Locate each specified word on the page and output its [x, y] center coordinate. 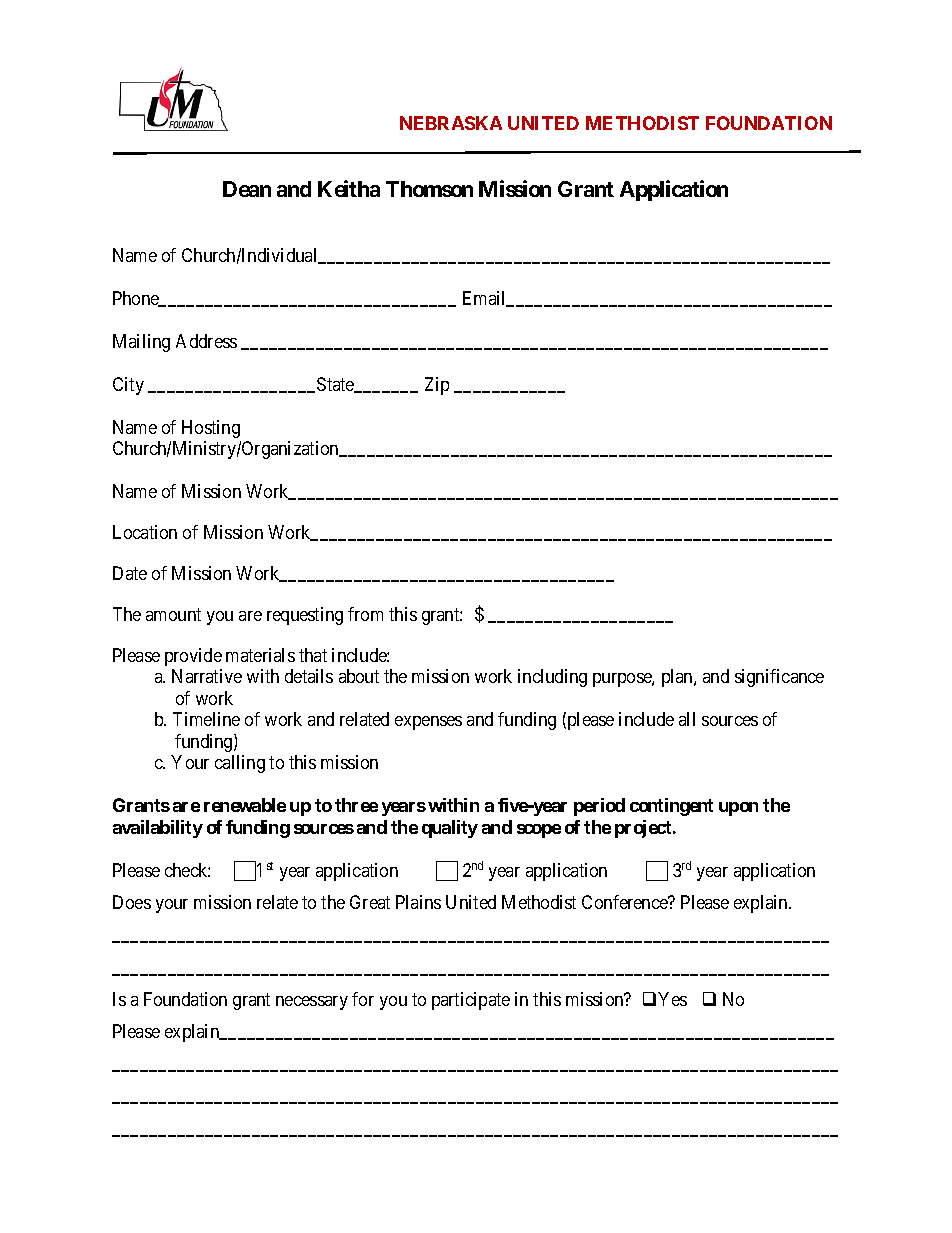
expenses [428, 723]
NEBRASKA [451, 123]
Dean [247, 189]
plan [678, 678]
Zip [437, 386]
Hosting [211, 429]
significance [779, 678]
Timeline [206, 719]
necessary [312, 1003]
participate [471, 1001]
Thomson [429, 189]
